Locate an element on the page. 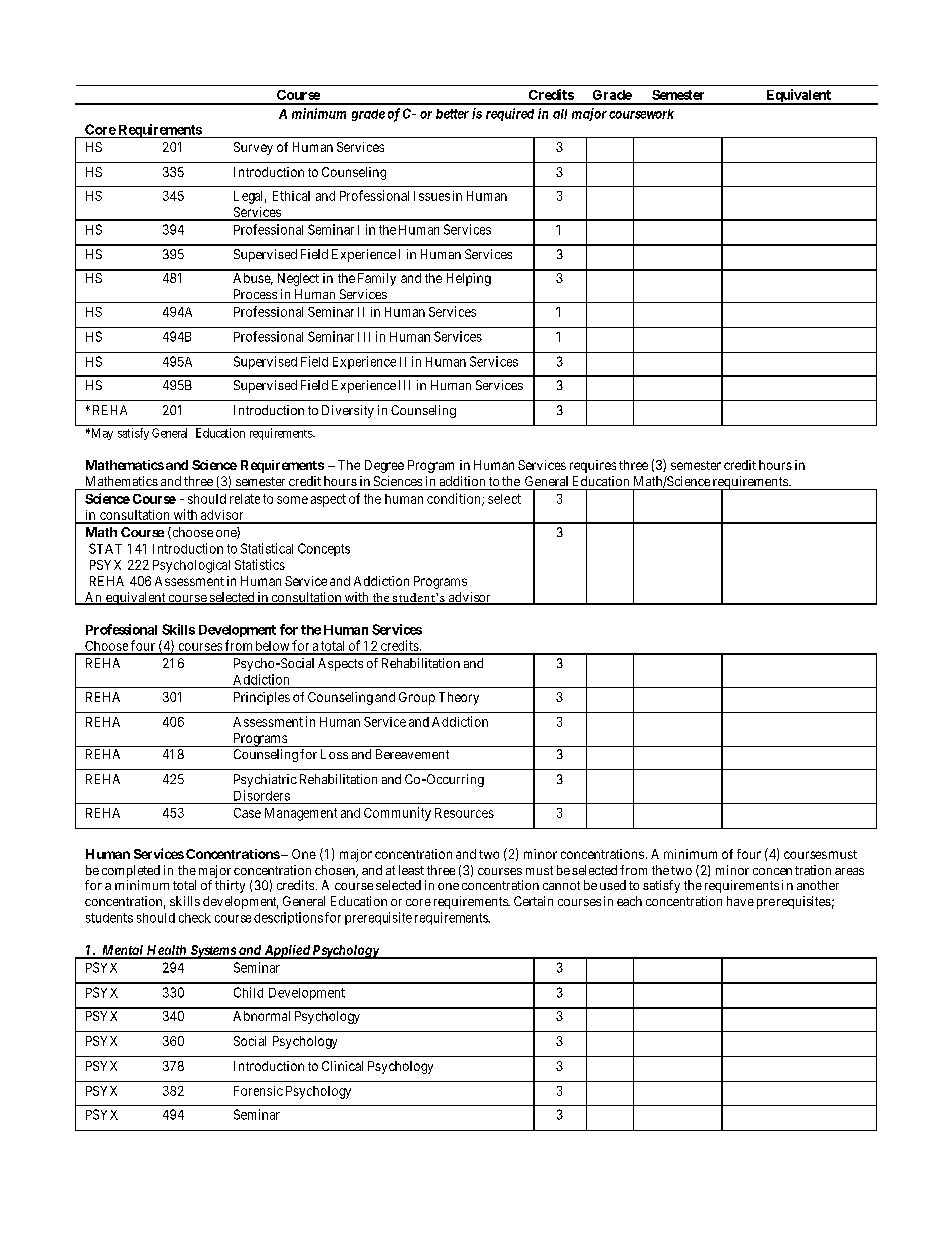  all is located at coordinates (560, 114).
